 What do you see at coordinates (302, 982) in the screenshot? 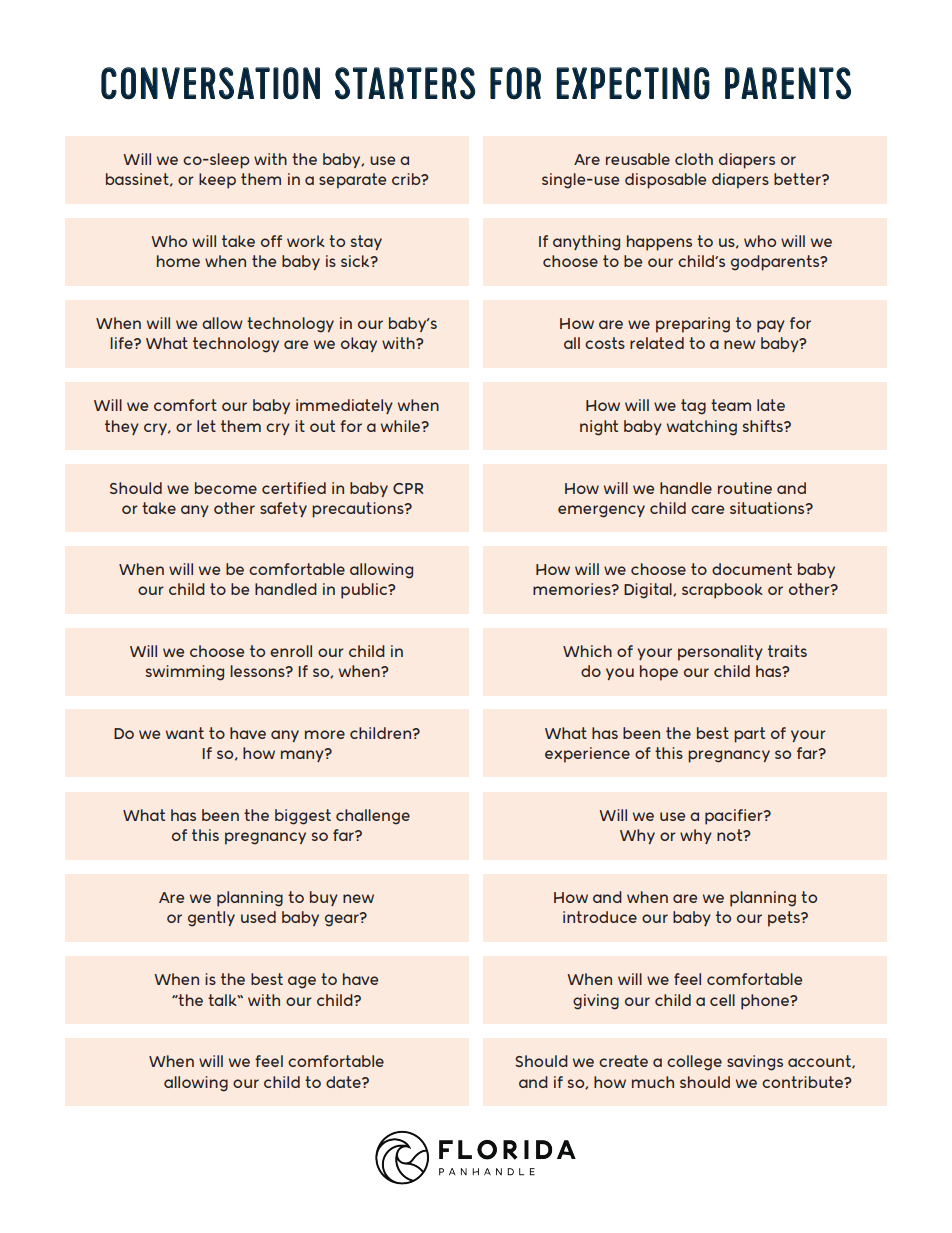
I see `age` at bounding box center [302, 982].
